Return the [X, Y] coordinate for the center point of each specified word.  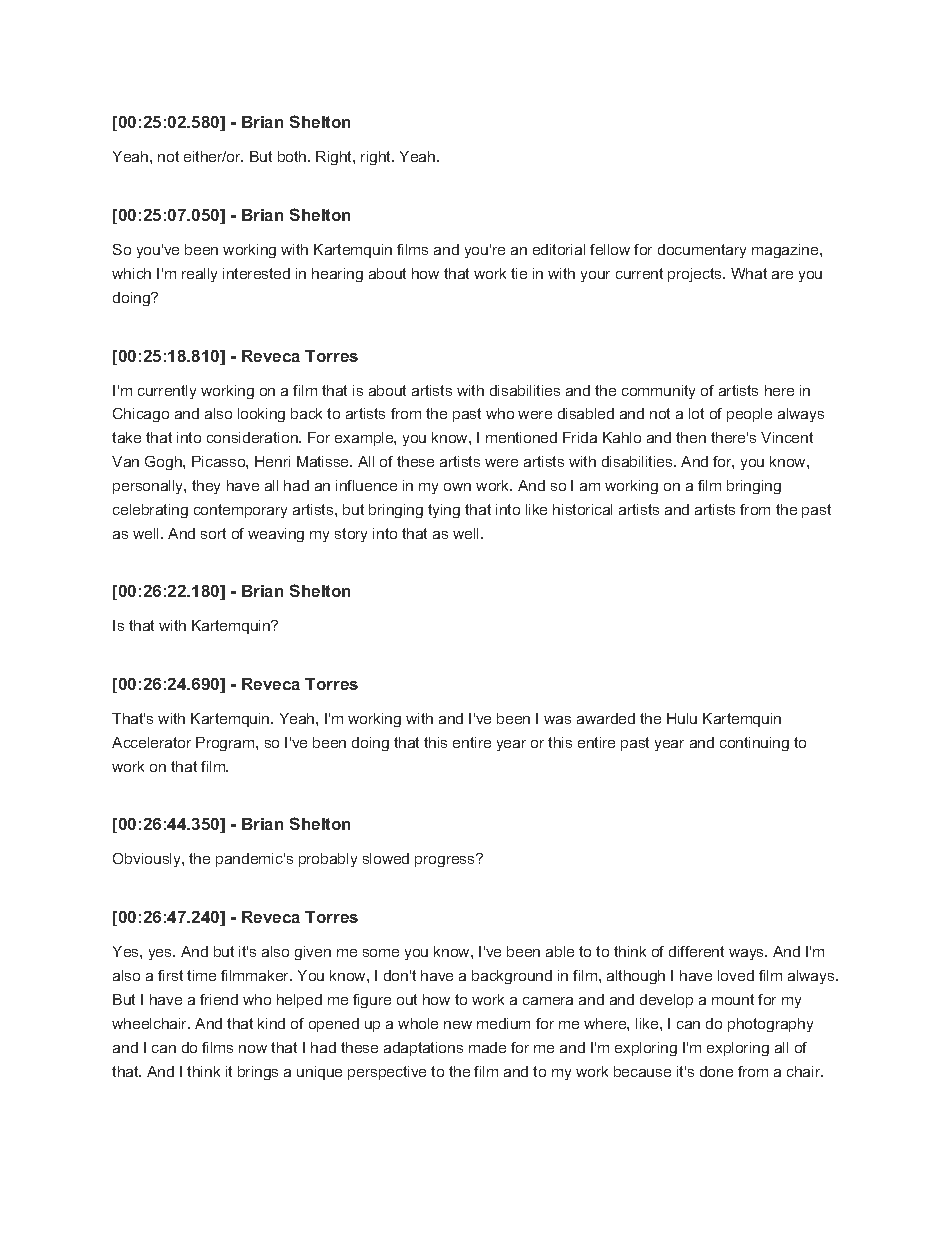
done [716, 1071]
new [458, 1025]
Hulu [682, 718]
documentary [702, 251]
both [293, 156]
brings [258, 1073]
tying [444, 511]
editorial [559, 249]
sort [213, 533]
